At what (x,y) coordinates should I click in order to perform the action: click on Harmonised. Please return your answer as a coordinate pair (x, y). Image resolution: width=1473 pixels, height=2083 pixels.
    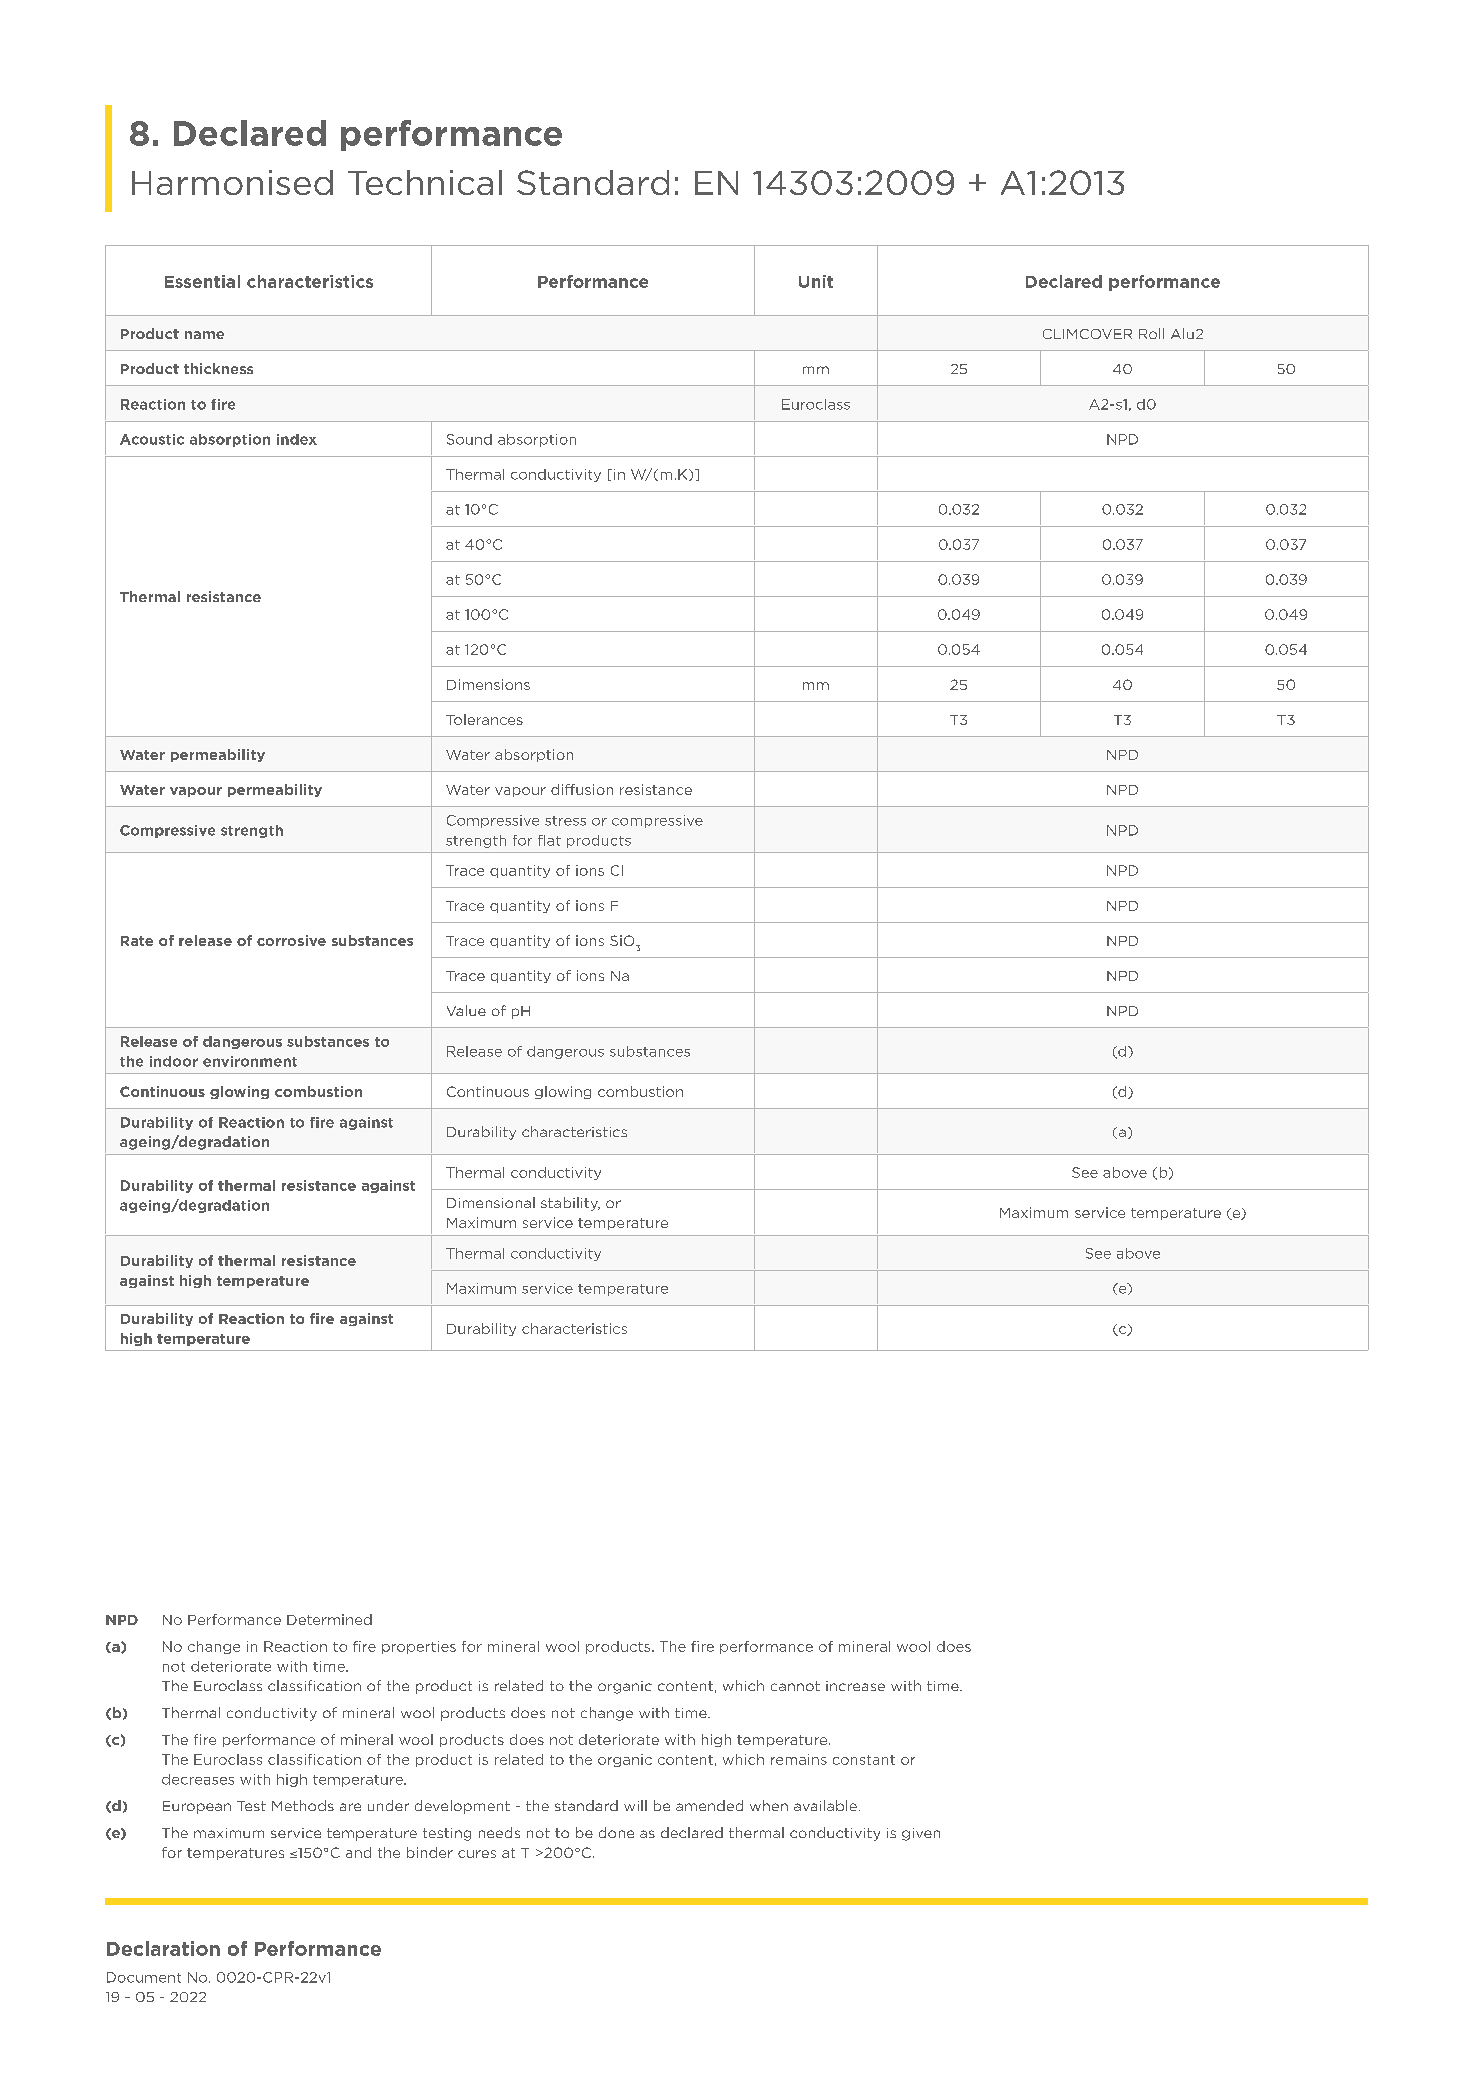
    Looking at the image, I should click on (232, 182).
